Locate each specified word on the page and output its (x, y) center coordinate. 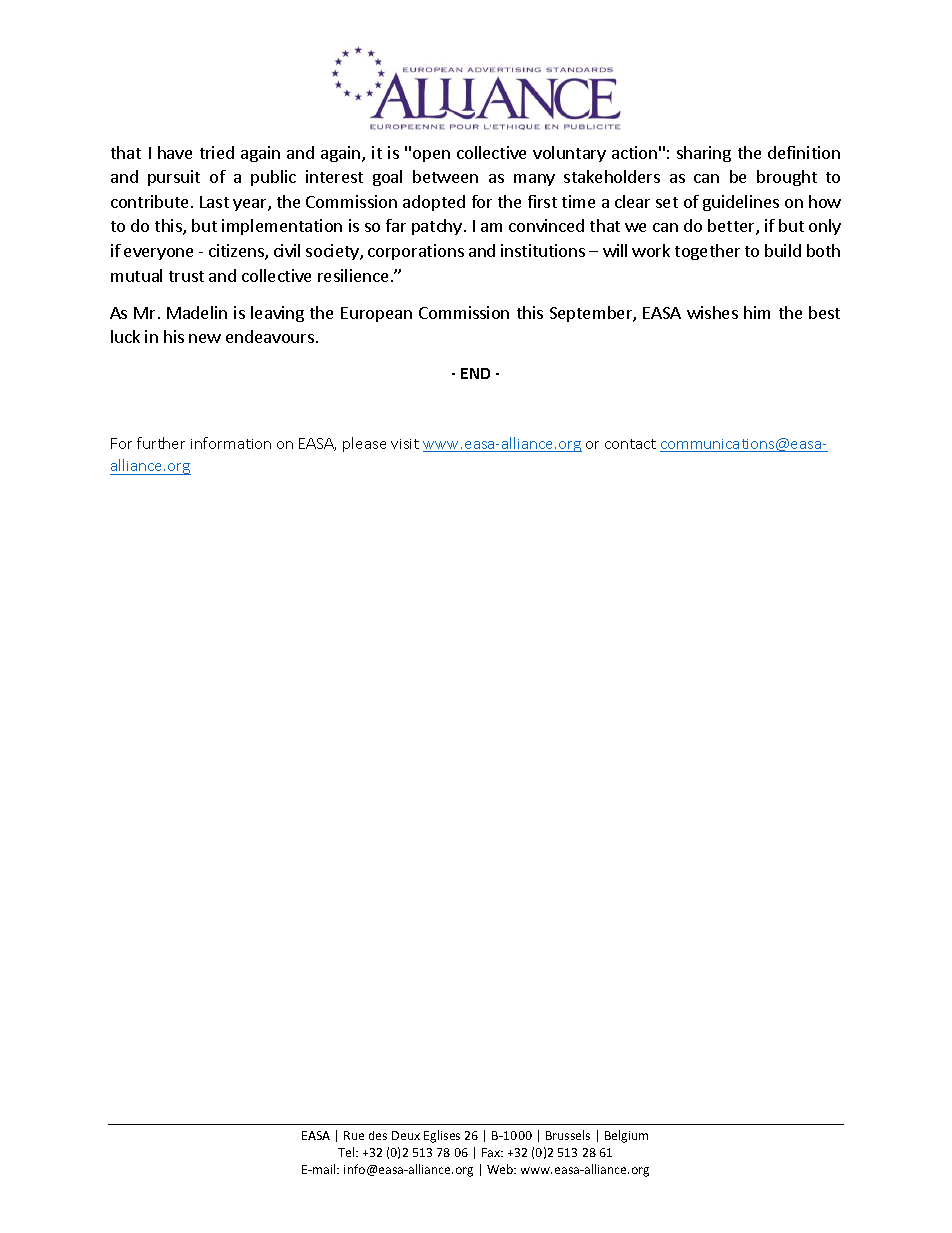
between (445, 176)
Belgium (626, 1136)
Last (214, 202)
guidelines (741, 203)
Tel (347, 1152)
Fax (492, 1152)
